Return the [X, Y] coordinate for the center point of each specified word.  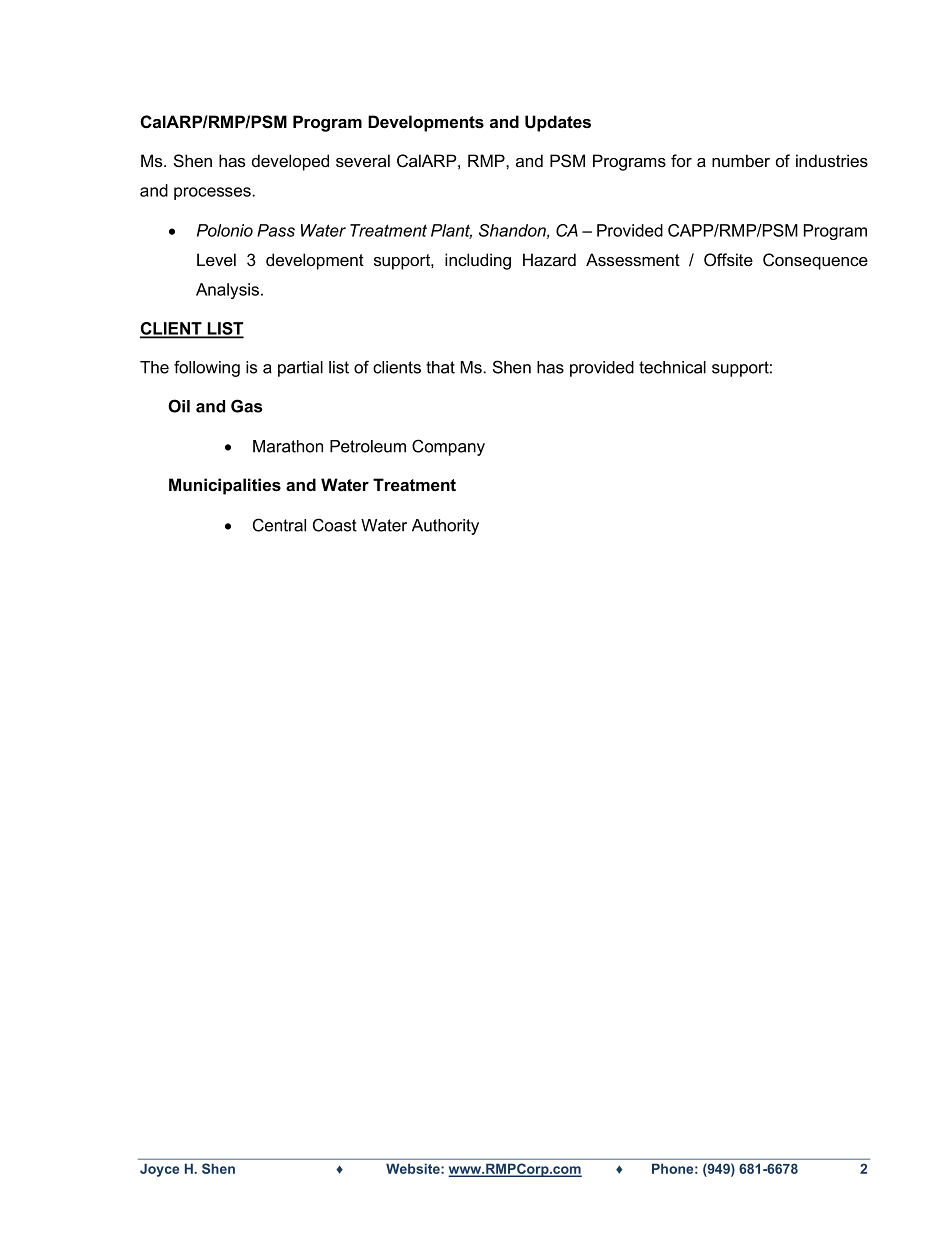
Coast [335, 525]
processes [213, 193]
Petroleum [368, 446]
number [741, 160]
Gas [247, 406]
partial [300, 369]
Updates [558, 123]
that [440, 367]
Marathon [288, 446]
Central [279, 525]
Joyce [159, 1170]
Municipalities [225, 486]
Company [448, 447]
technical [672, 367]
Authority [445, 527]
